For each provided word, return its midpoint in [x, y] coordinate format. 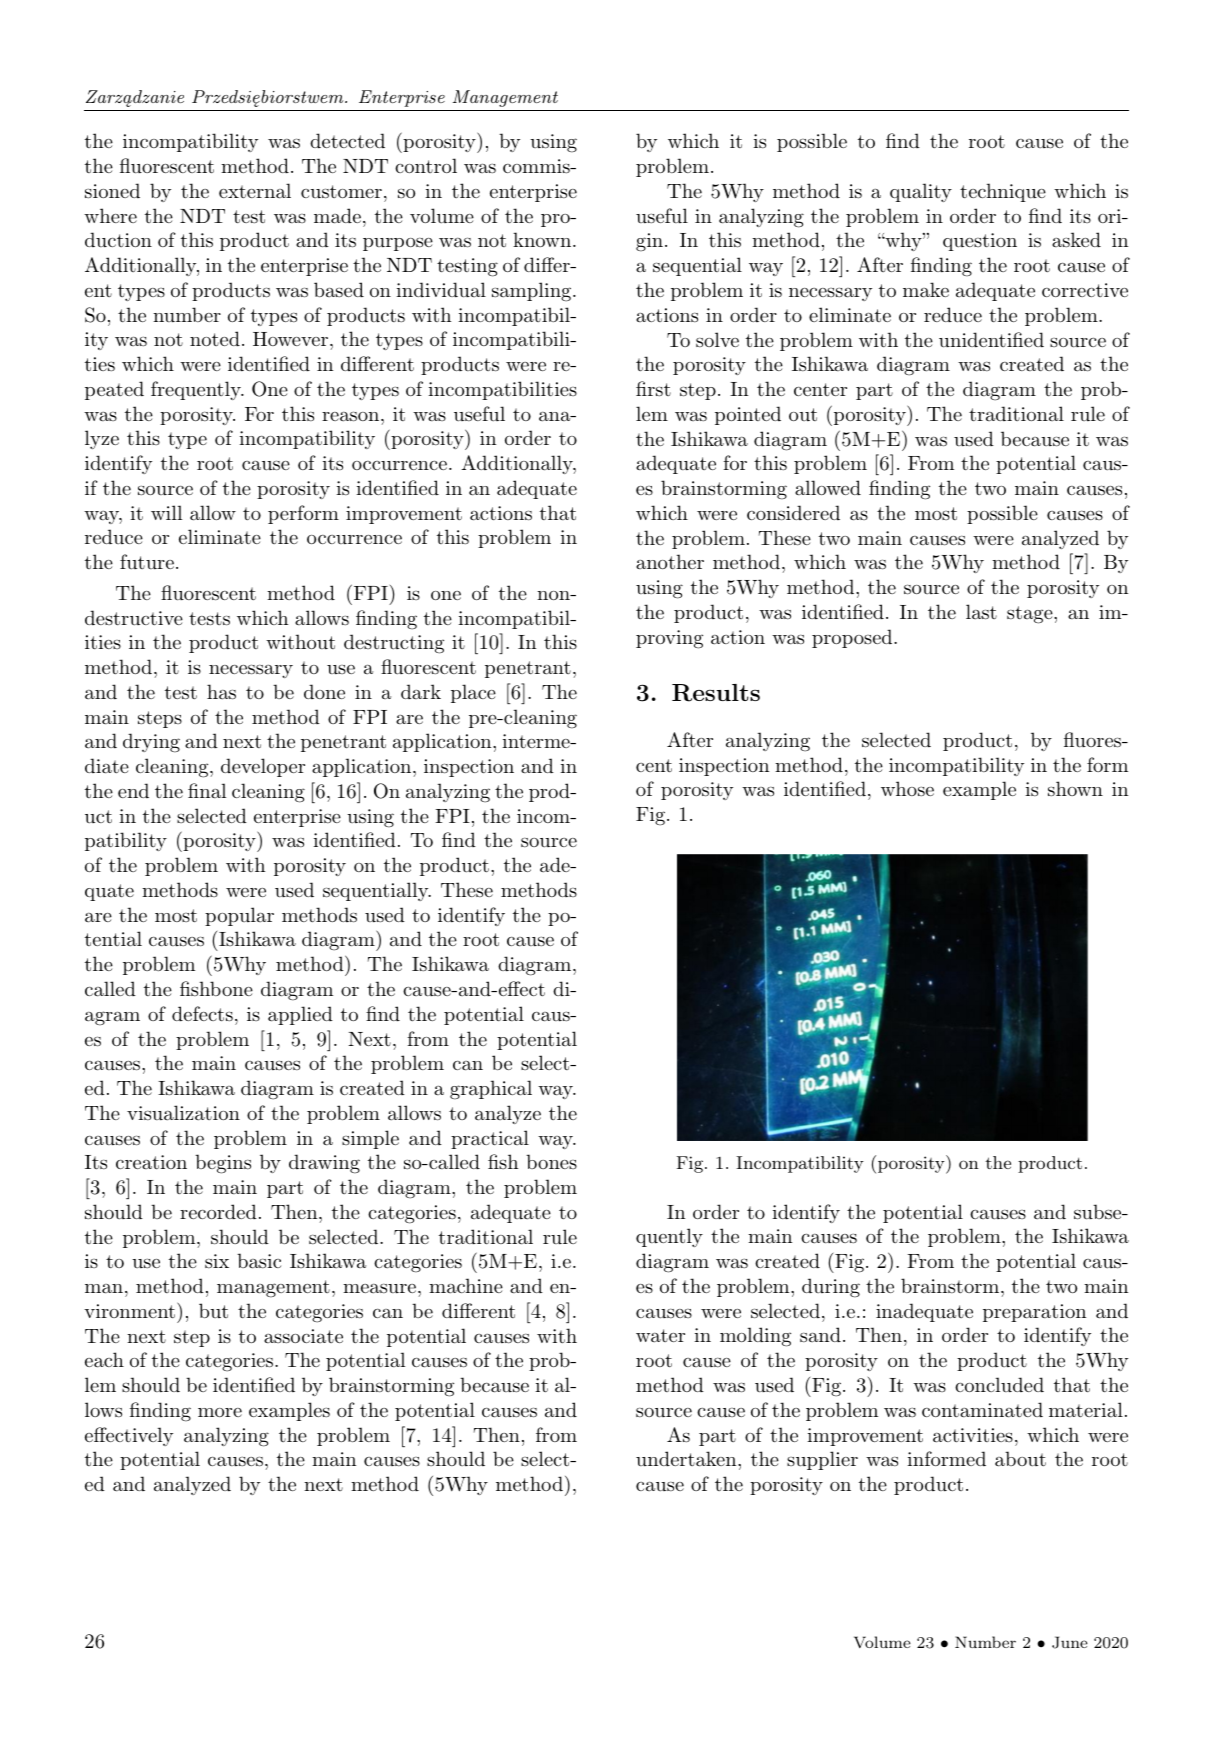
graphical [491, 1090]
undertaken [687, 1459]
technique [1003, 192]
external [255, 191]
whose [907, 789]
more [220, 1412]
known [542, 239]
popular [239, 916]
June [1070, 1642]
